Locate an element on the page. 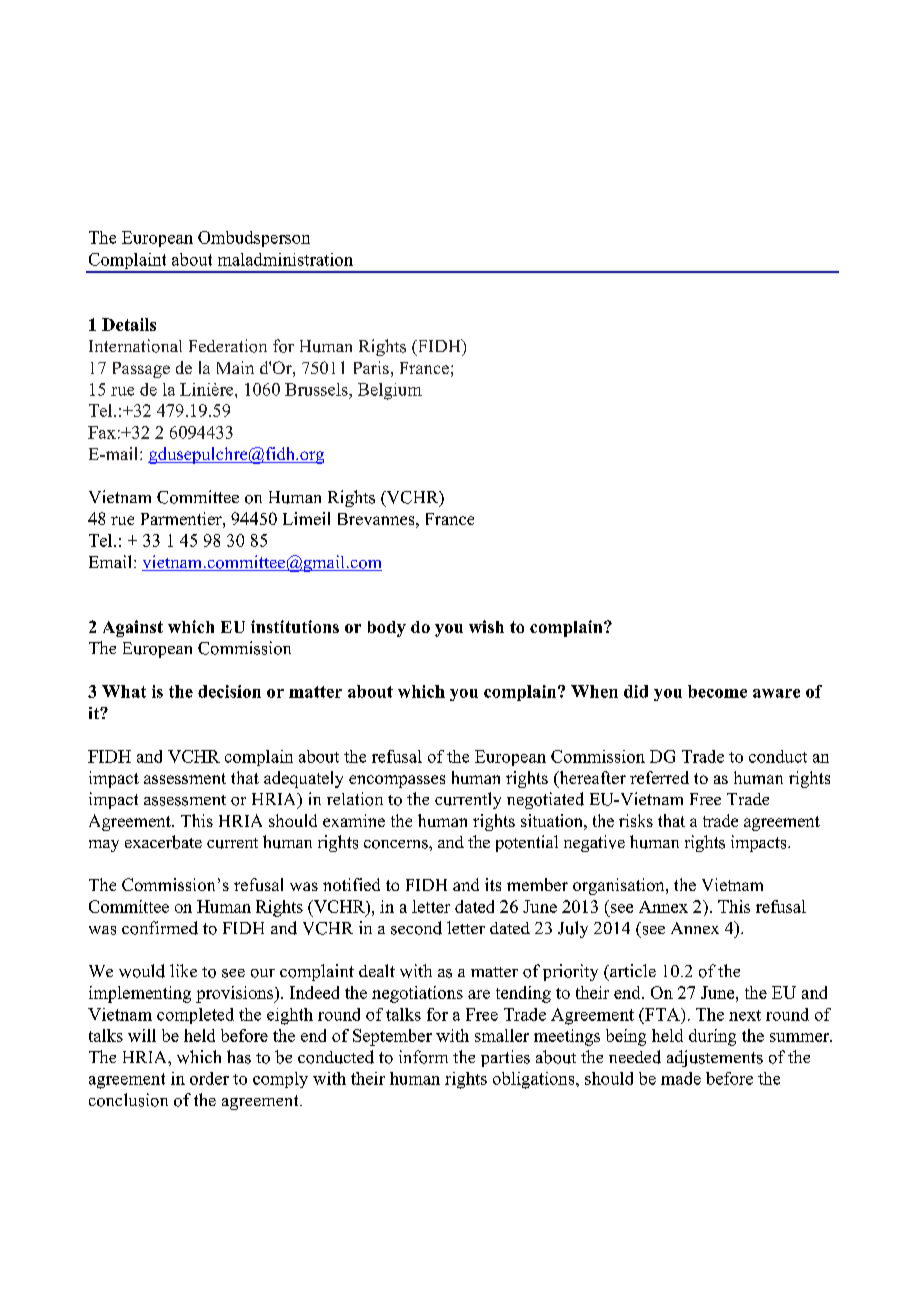 Image resolution: width=924 pixels, height=1308 pixels. order is located at coordinates (209, 1078).
